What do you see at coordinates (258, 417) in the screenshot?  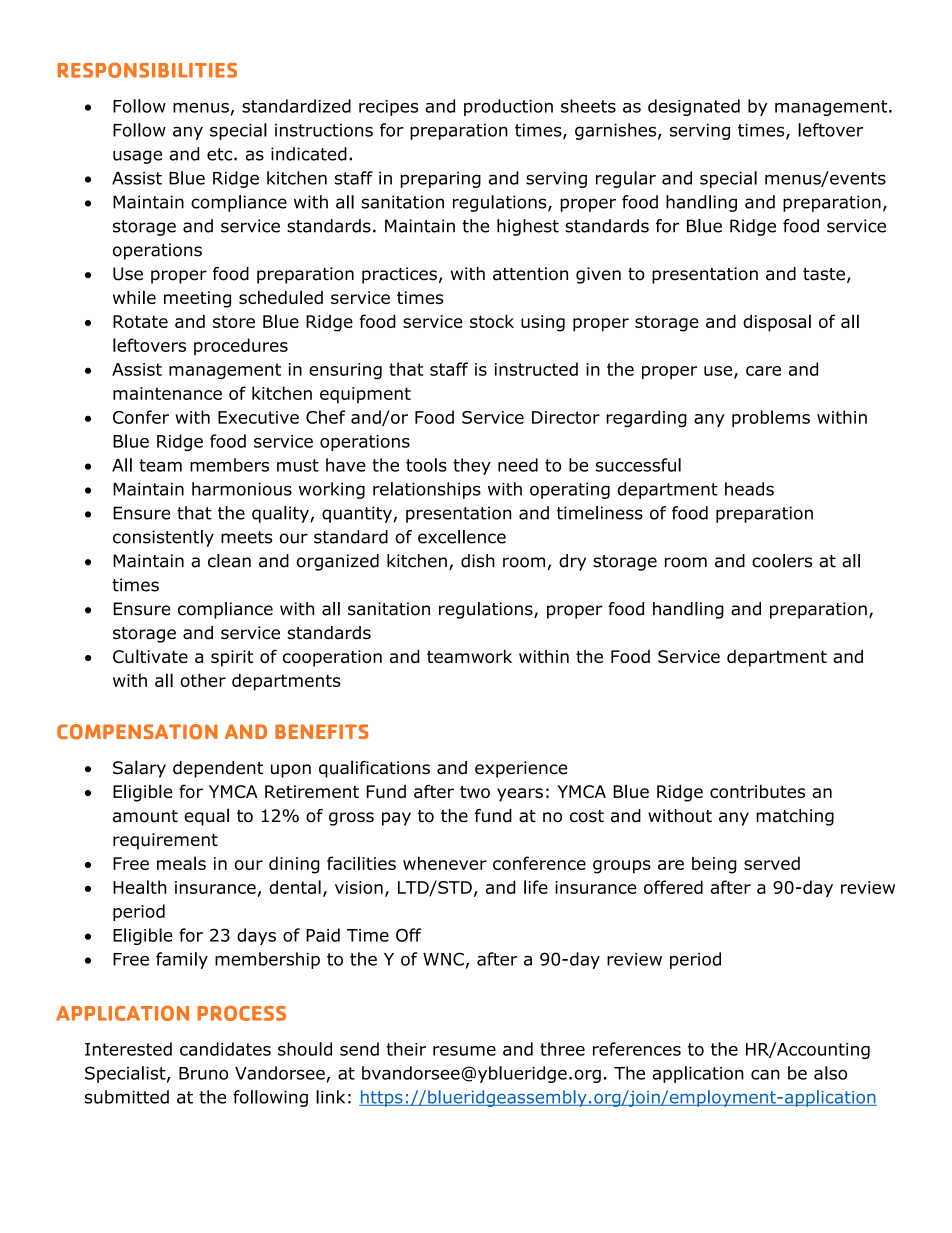 I see `Executive` at bounding box center [258, 417].
